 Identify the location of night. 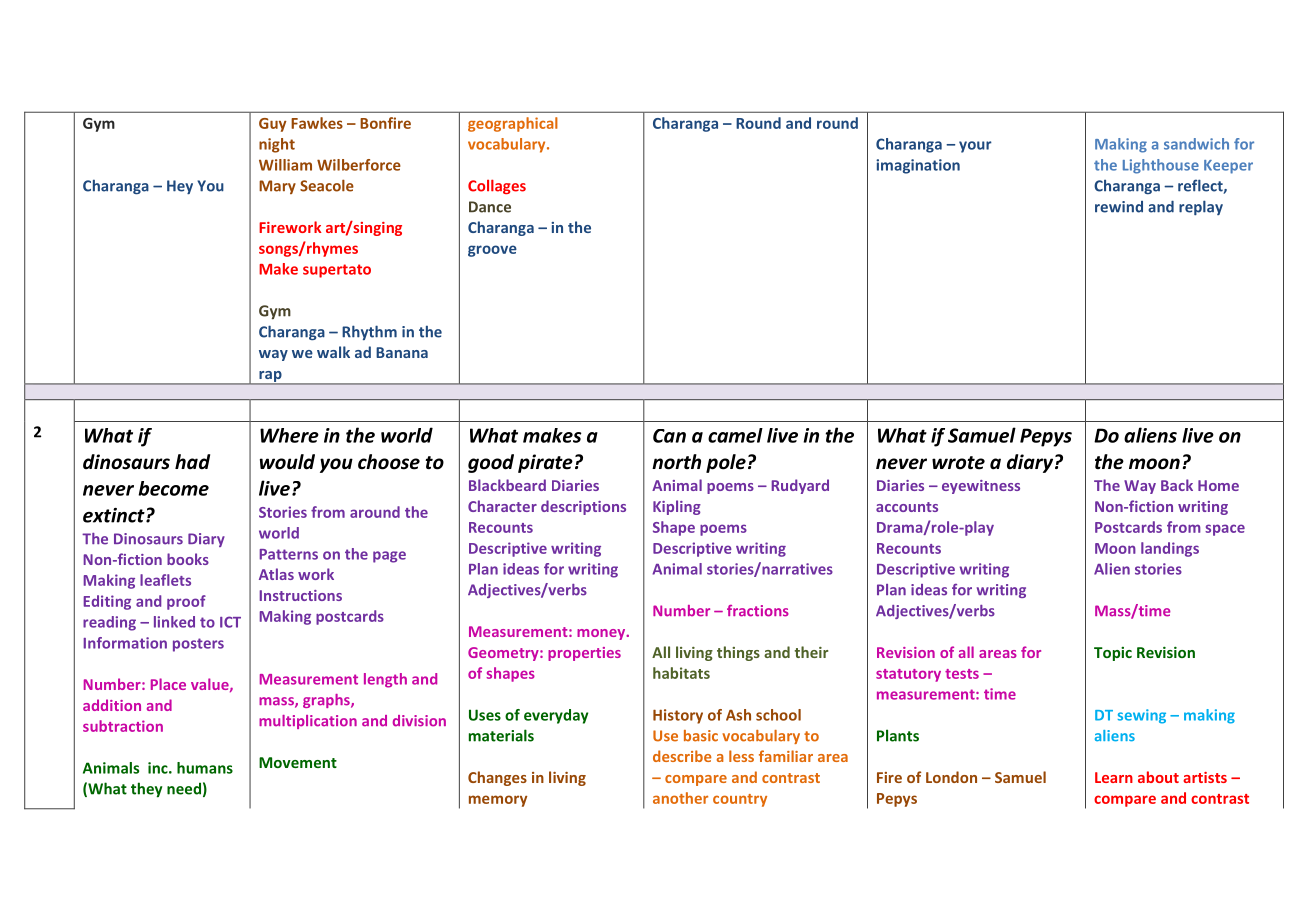
(277, 145).
